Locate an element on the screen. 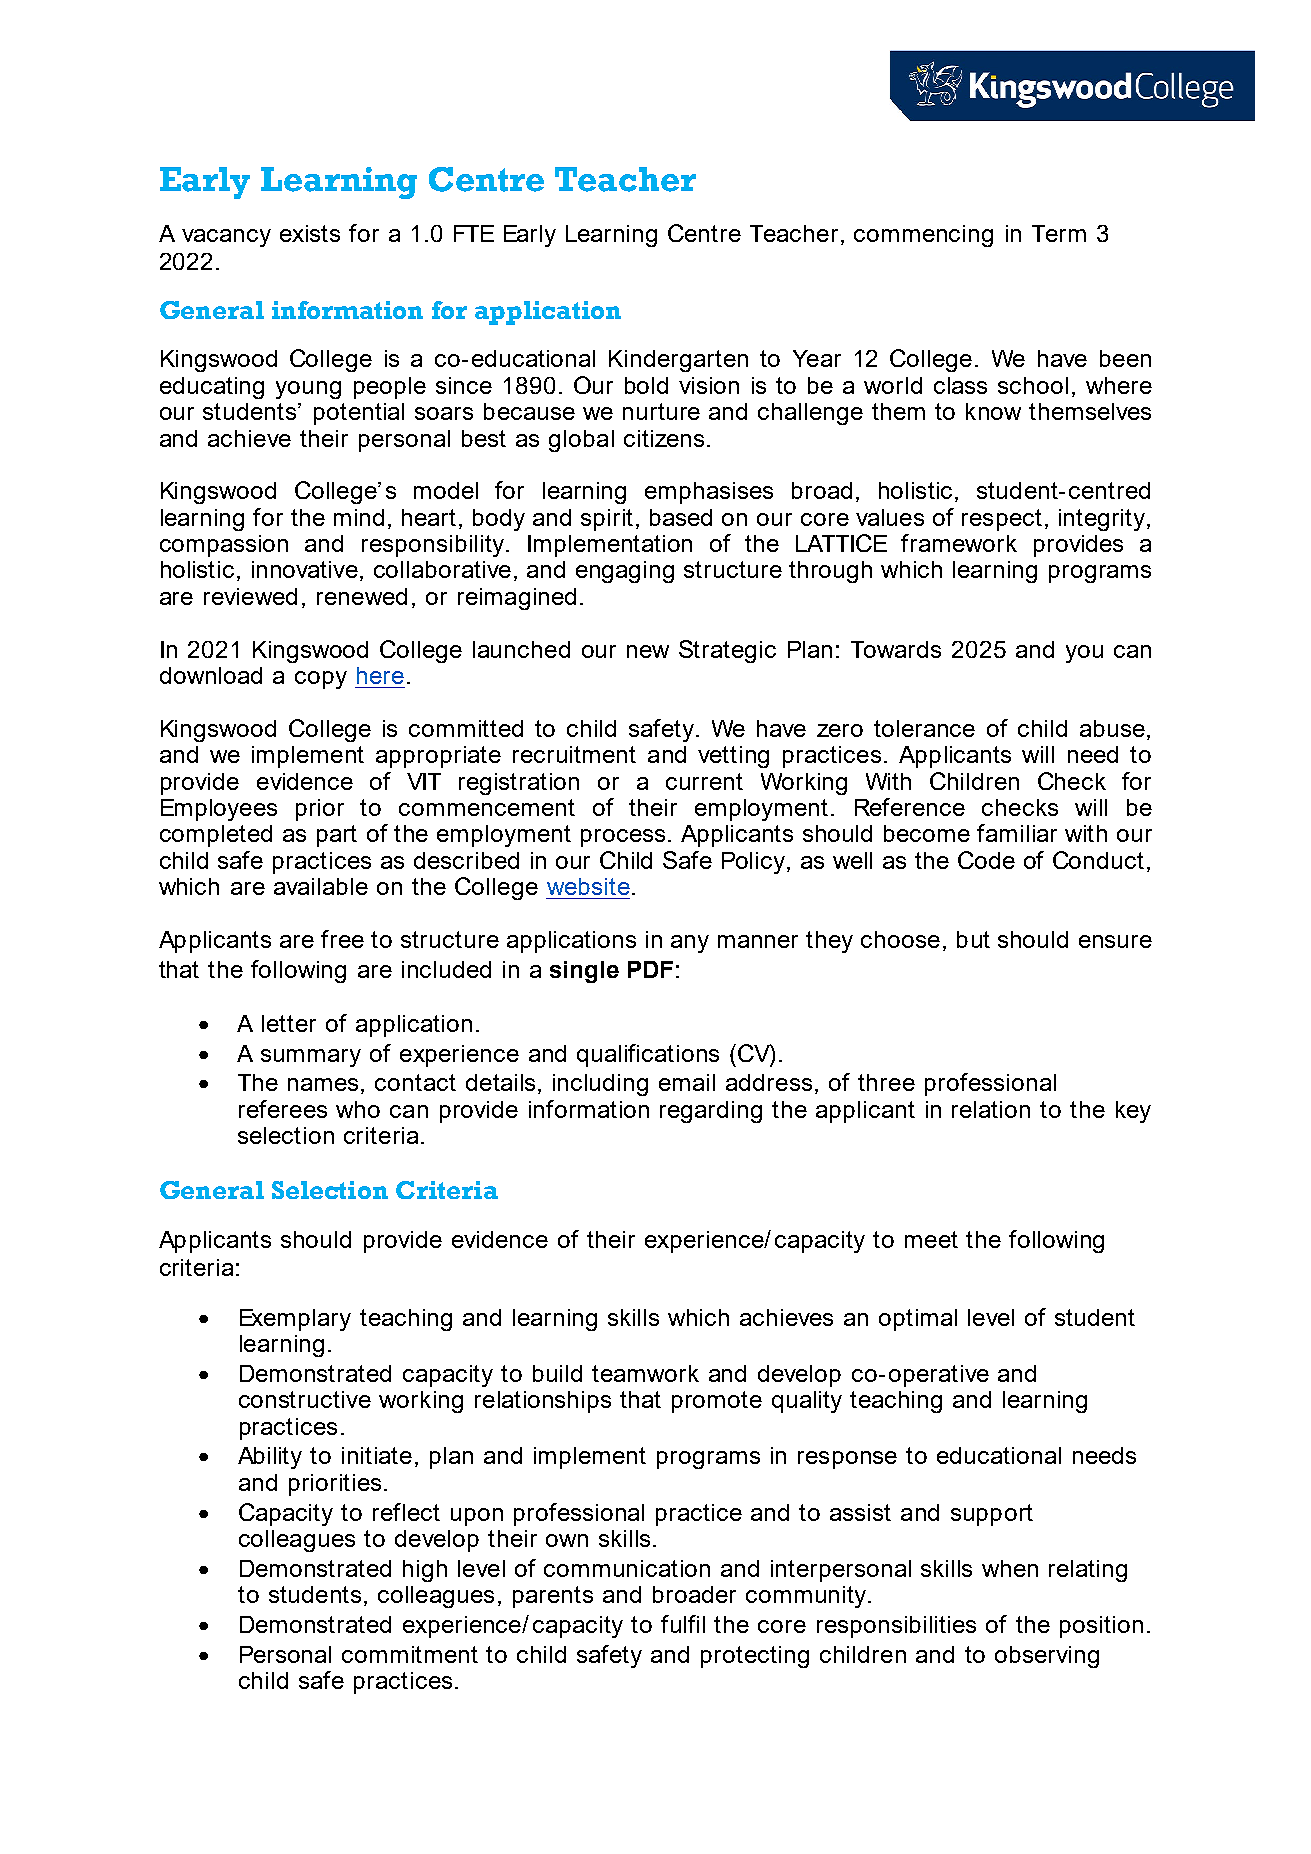  vetting is located at coordinates (733, 757).
